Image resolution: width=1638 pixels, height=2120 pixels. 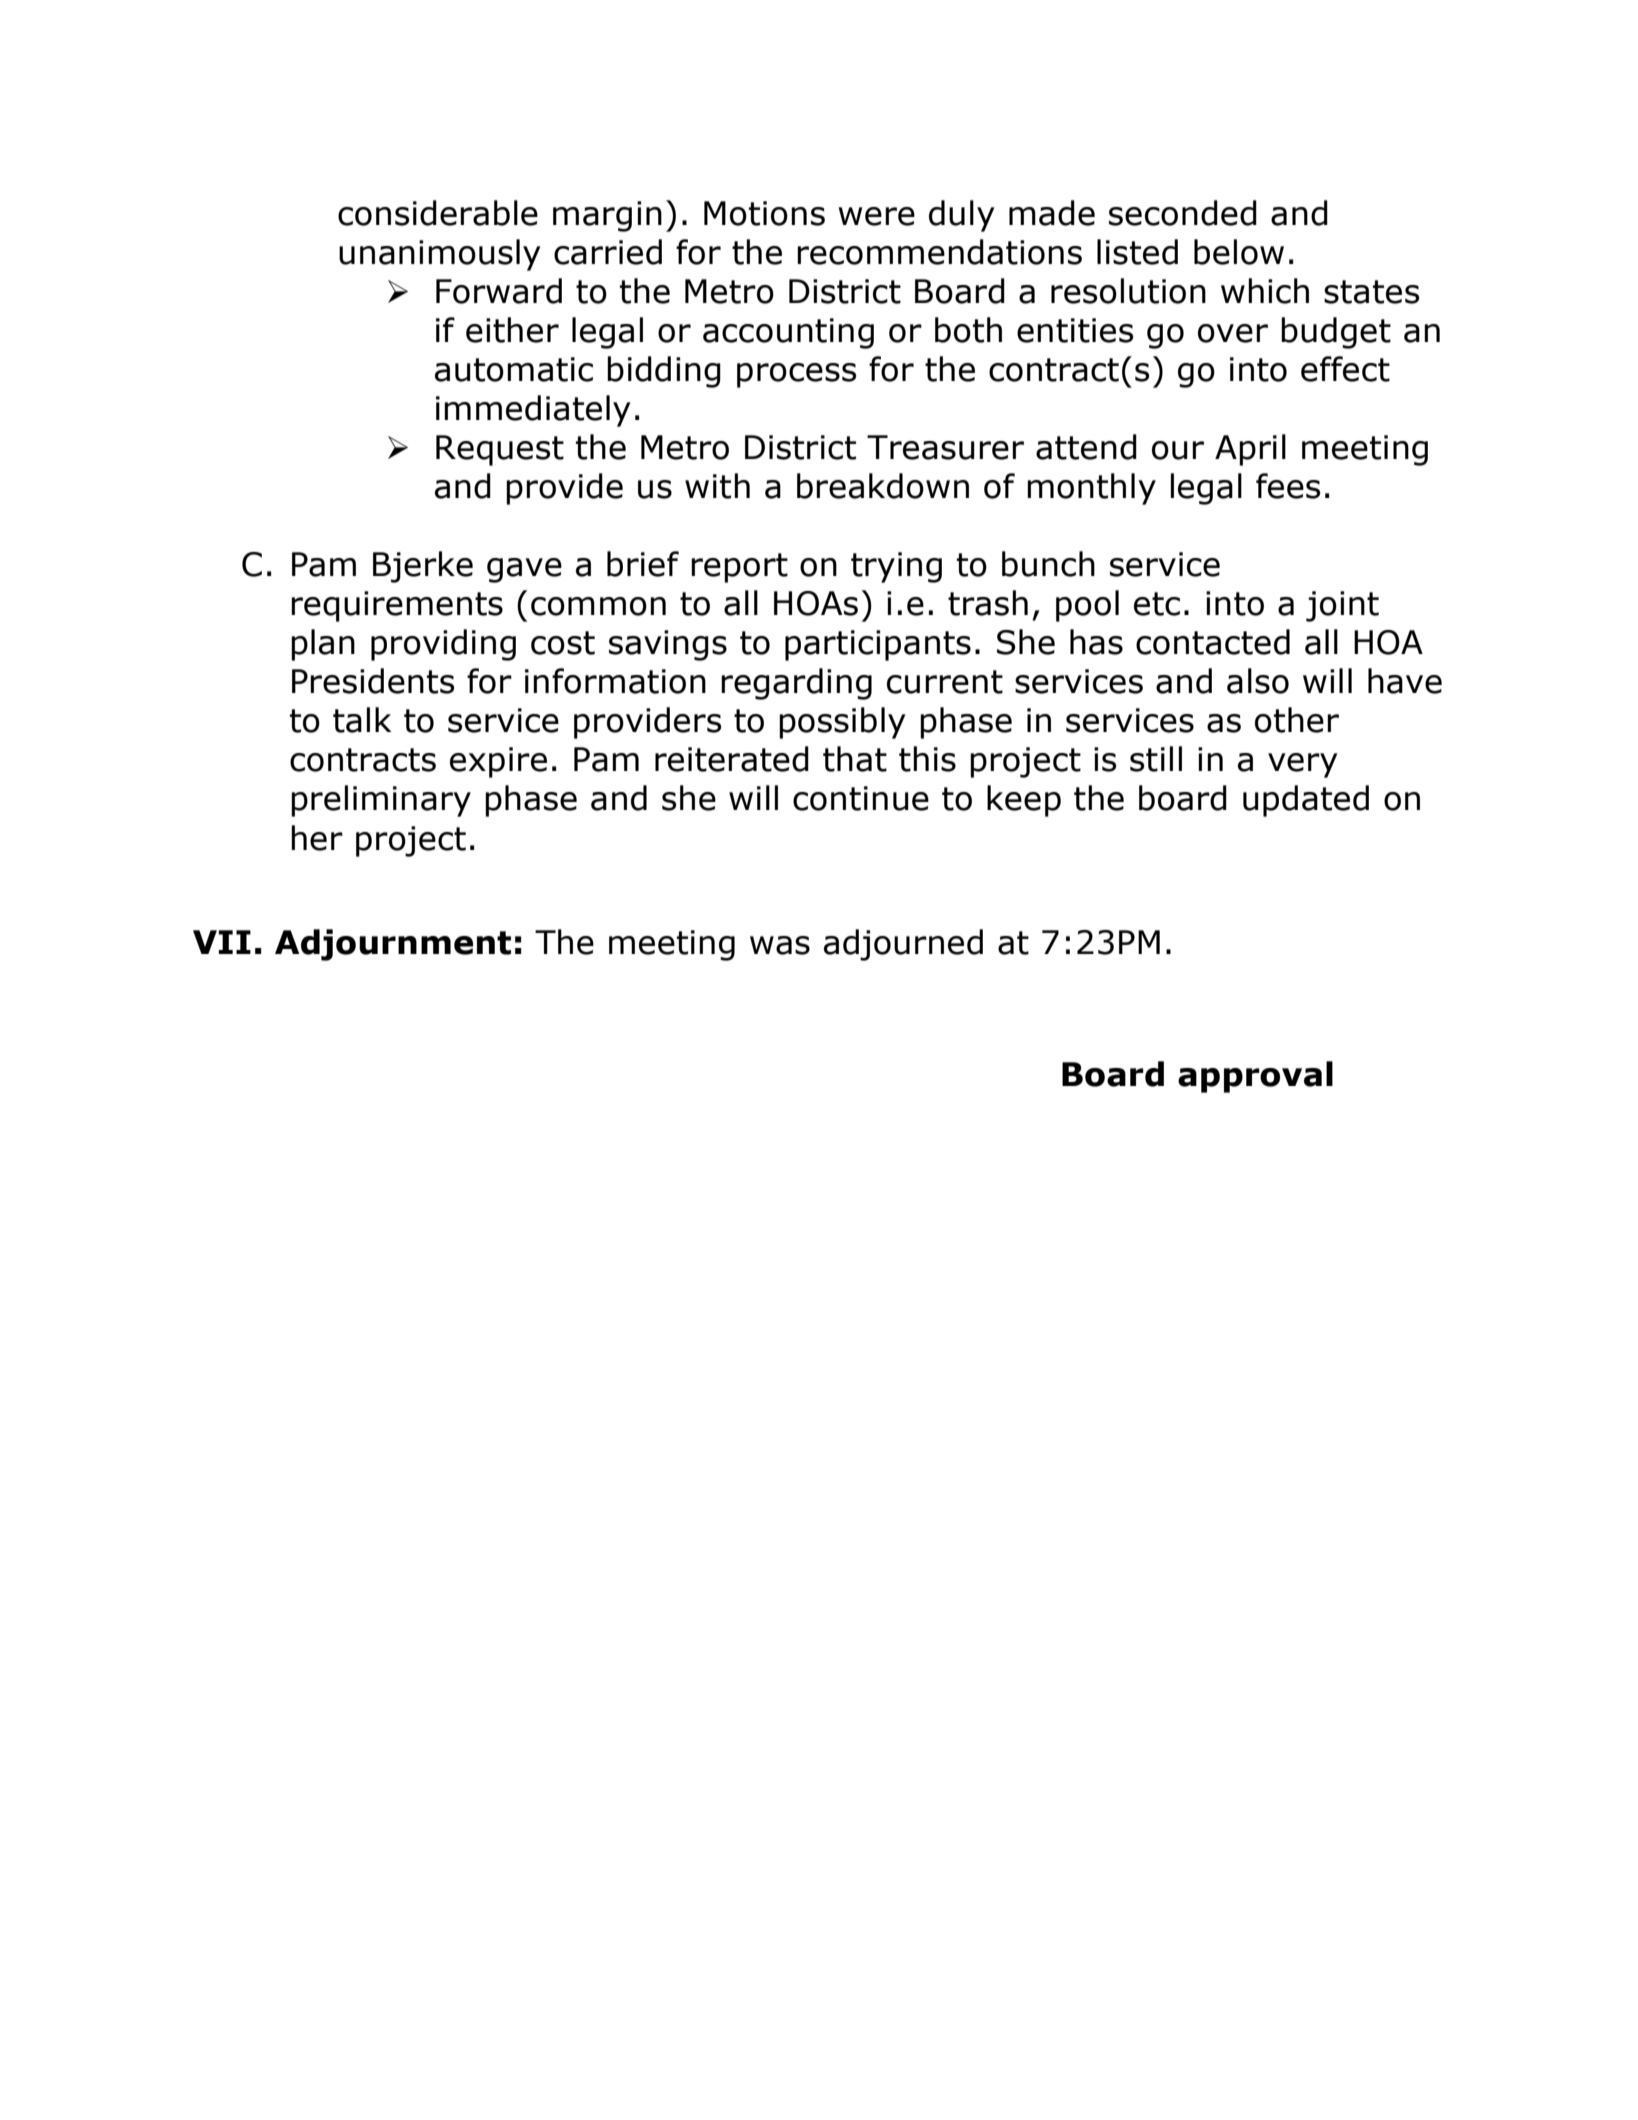 What do you see at coordinates (1239, 252) in the document?
I see `below` at bounding box center [1239, 252].
